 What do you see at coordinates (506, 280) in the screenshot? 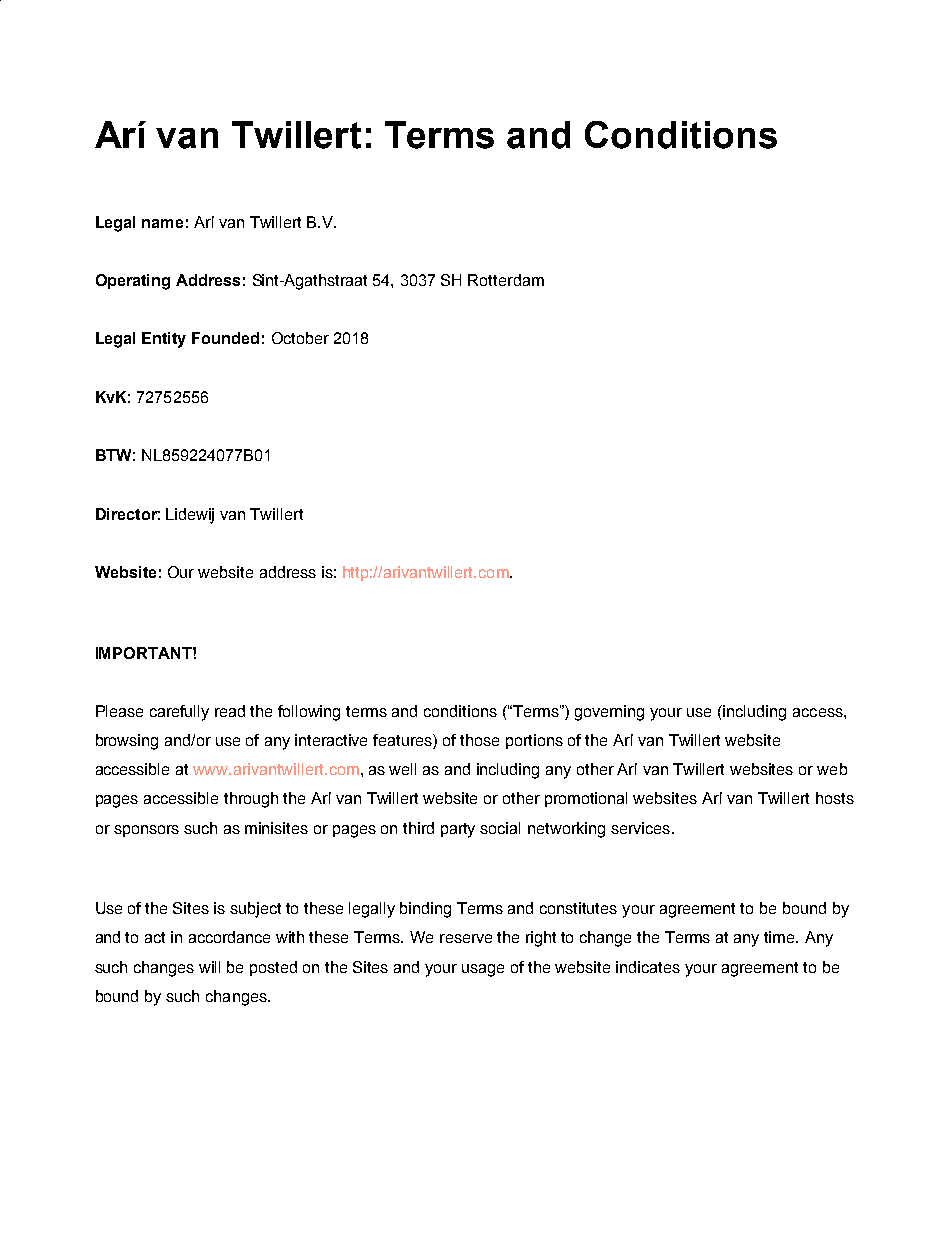
I see `Rotterdam` at bounding box center [506, 280].
